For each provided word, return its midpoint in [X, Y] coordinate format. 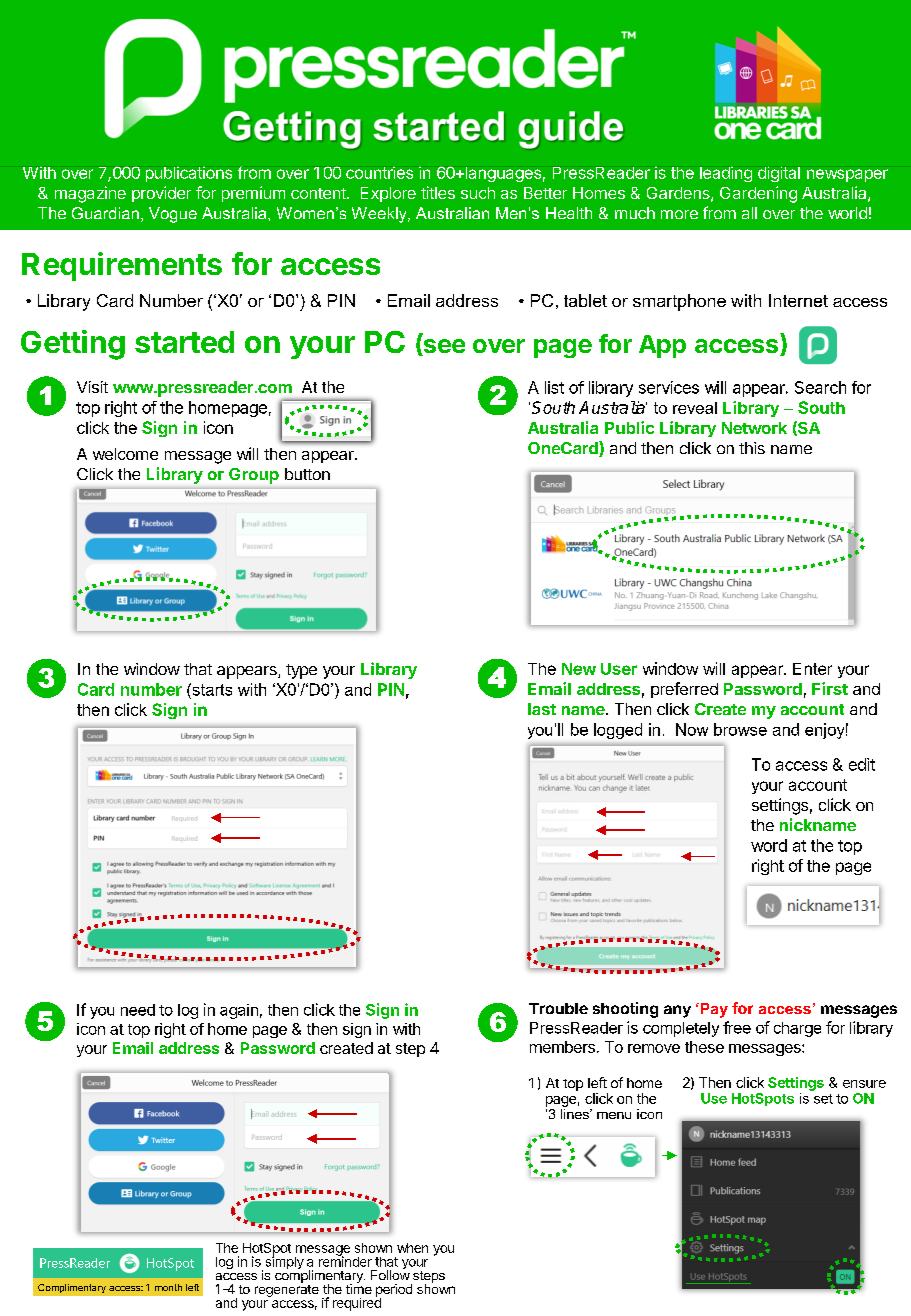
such [478, 193]
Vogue [173, 215]
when [412, 1248]
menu [614, 1115]
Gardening [758, 194]
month [168, 1287]
